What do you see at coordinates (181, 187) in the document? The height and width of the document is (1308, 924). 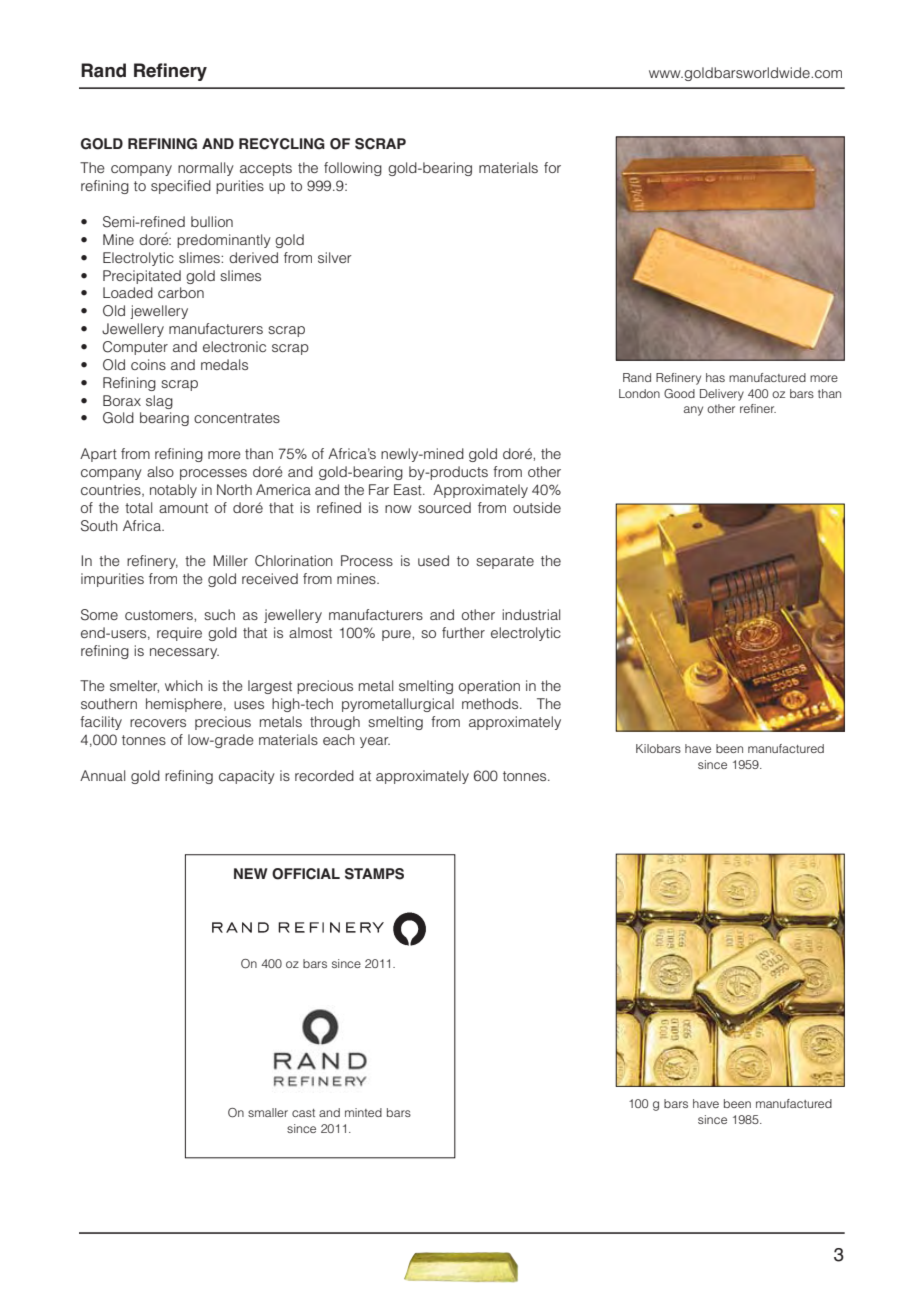 I see `specified` at bounding box center [181, 187].
